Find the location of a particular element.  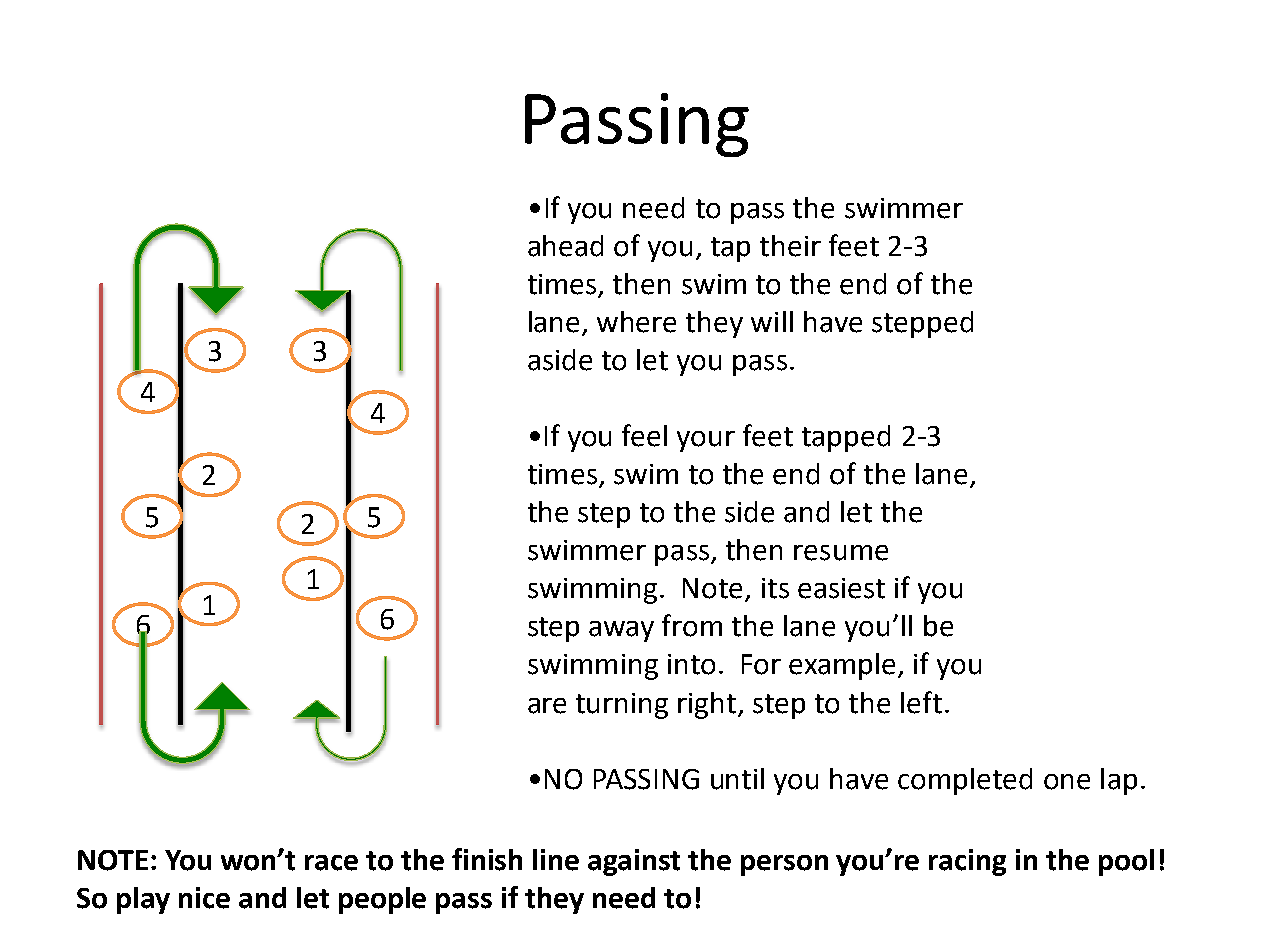

away is located at coordinates (621, 631).
